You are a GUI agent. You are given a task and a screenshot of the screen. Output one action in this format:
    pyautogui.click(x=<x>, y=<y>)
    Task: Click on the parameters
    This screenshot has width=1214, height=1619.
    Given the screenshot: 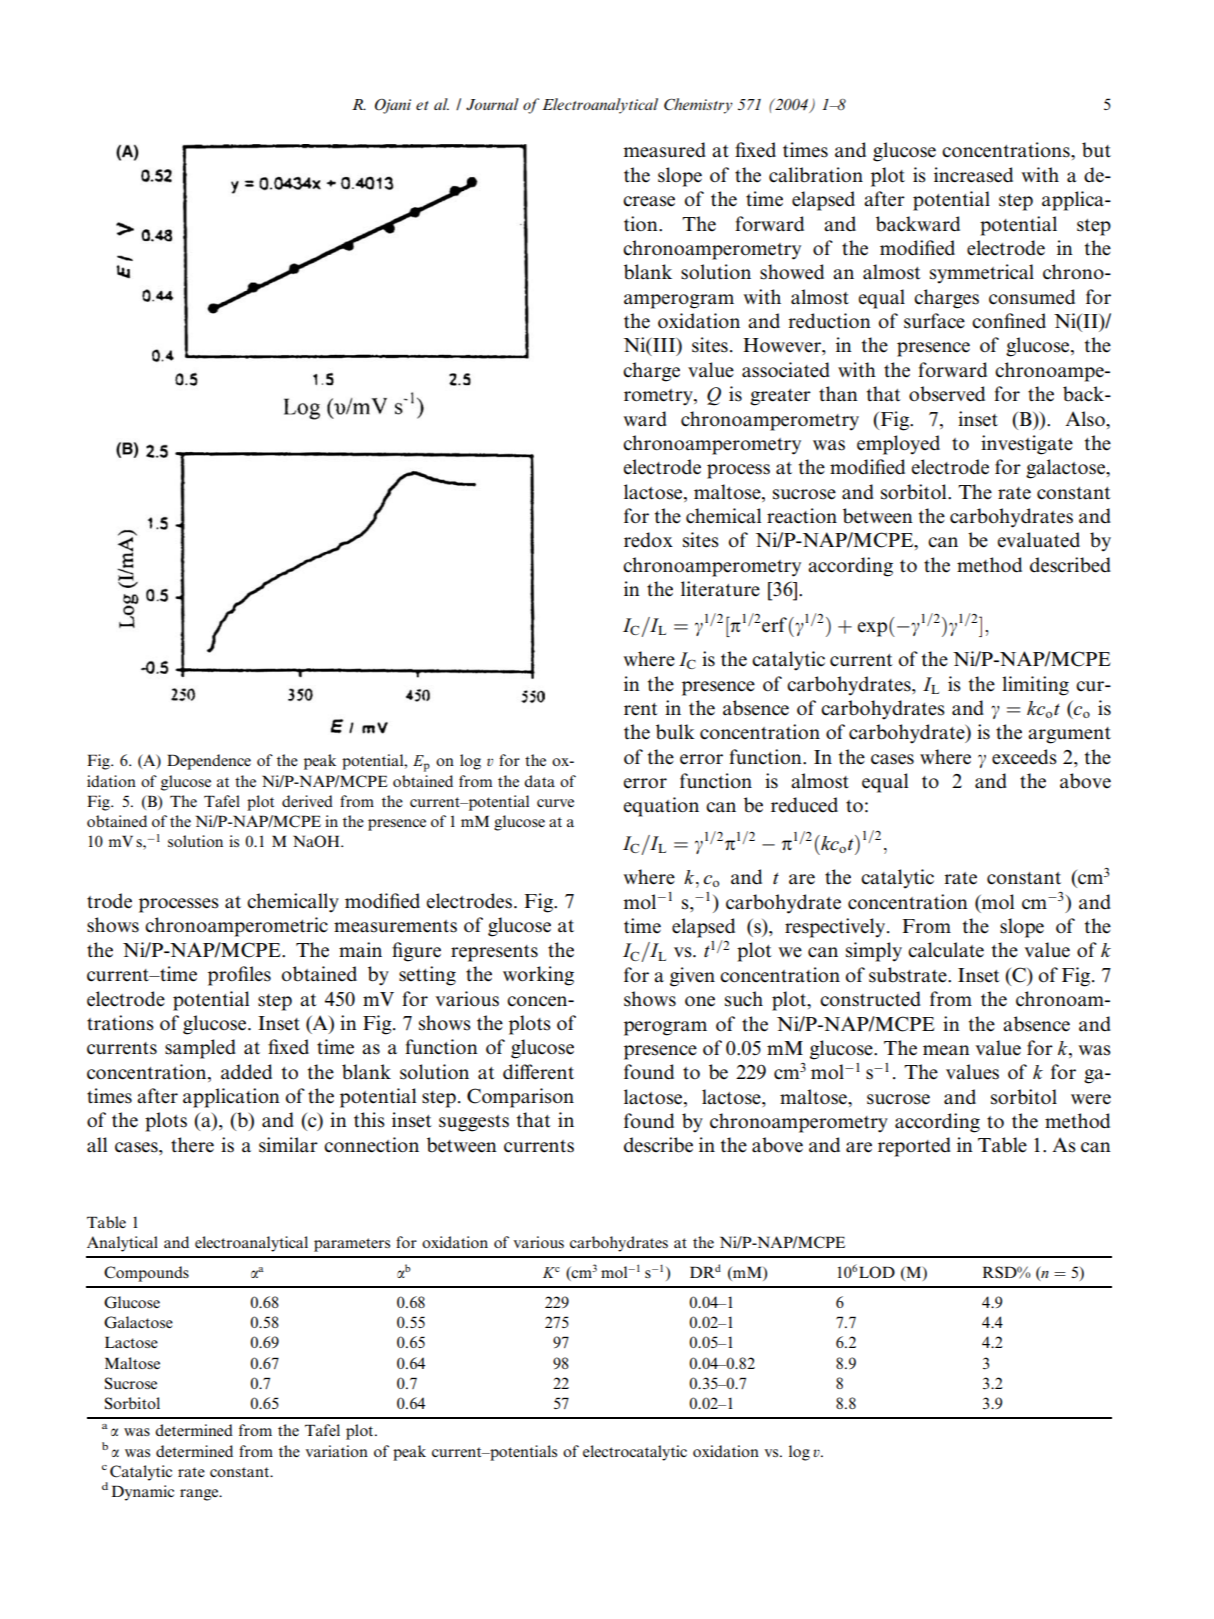 What is the action you would take?
    pyautogui.click(x=352, y=1245)
